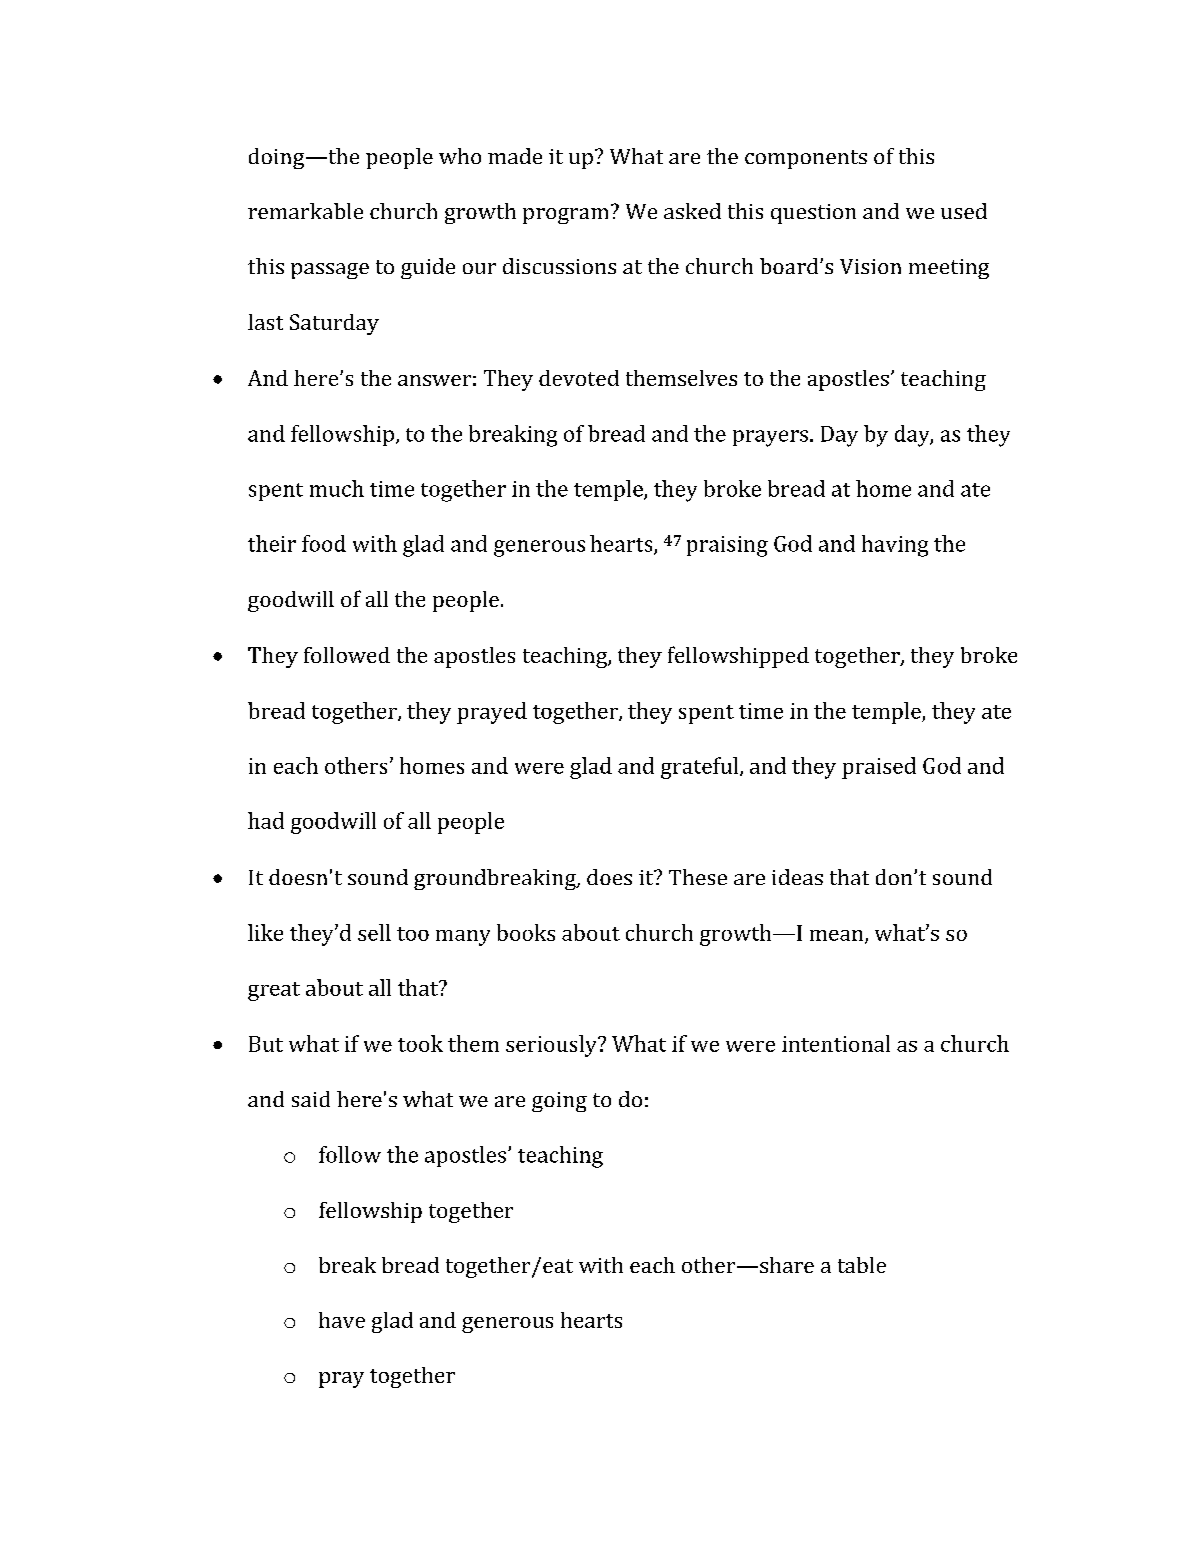  What do you see at coordinates (701, 768) in the screenshot?
I see `grateful` at bounding box center [701, 768].
